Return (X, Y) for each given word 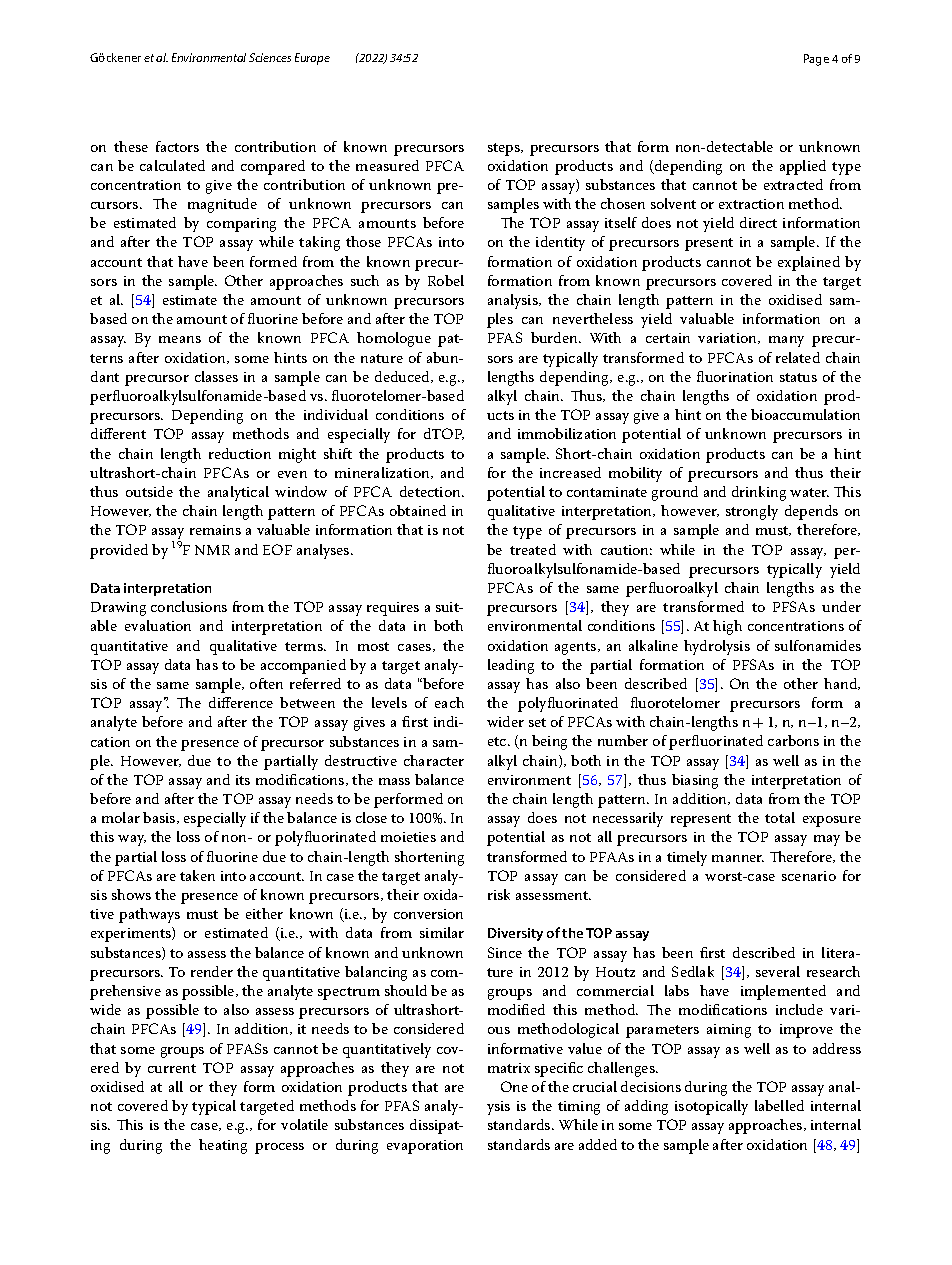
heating (223, 1146)
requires (393, 609)
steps (505, 149)
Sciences (270, 57)
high (727, 627)
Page (816, 60)
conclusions (189, 606)
